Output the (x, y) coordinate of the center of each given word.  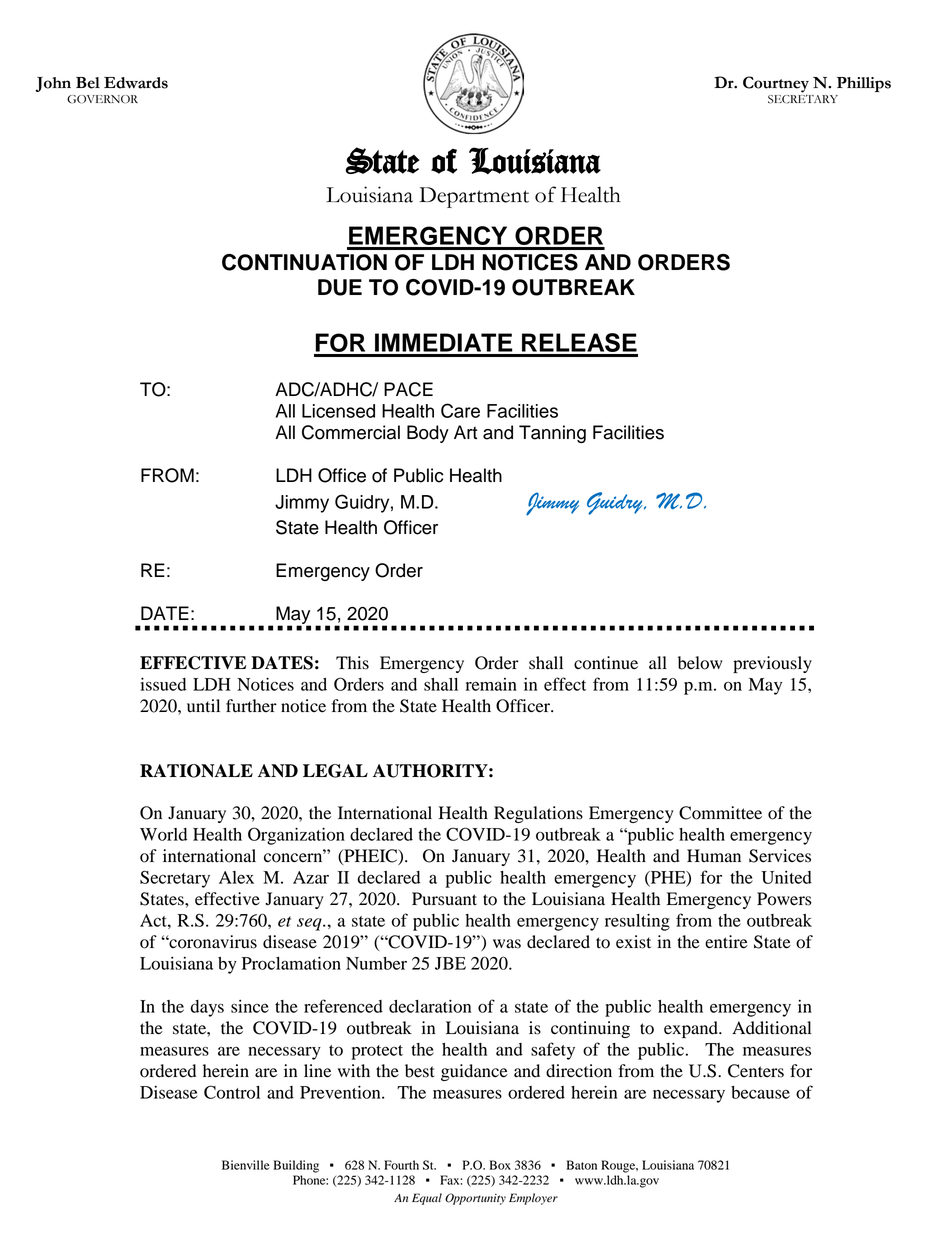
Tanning (552, 434)
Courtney (776, 84)
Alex (236, 877)
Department (474, 197)
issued (163, 684)
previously (772, 664)
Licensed (338, 411)
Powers (784, 899)
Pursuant (444, 899)
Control (232, 1092)
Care (460, 410)
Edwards (136, 83)
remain (491, 684)
